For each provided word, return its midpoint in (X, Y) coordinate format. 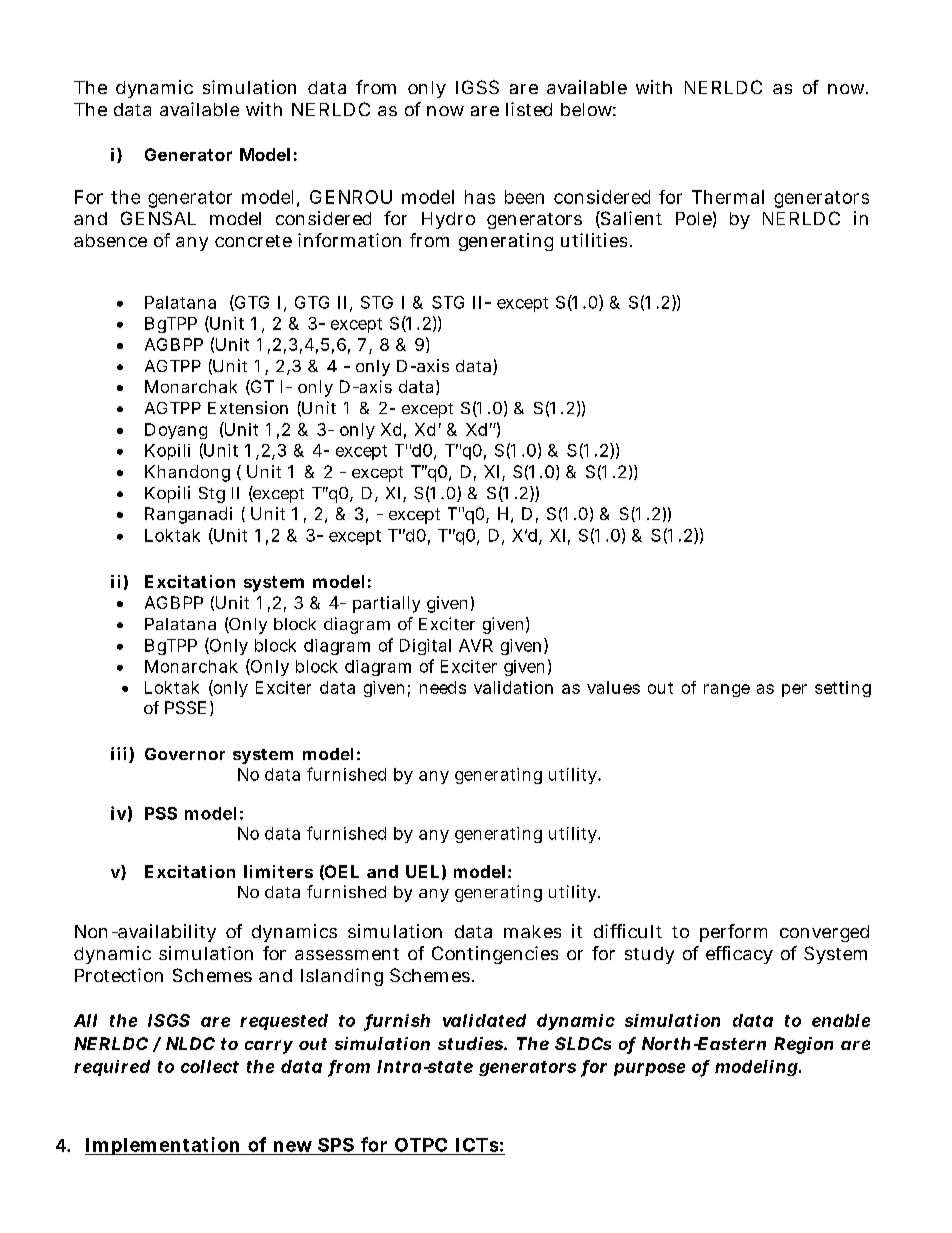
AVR (476, 645)
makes (532, 931)
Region (803, 1045)
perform (733, 933)
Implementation (163, 1146)
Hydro (448, 220)
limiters (278, 871)
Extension (248, 407)
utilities (596, 240)
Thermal (728, 197)
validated (484, 1020)
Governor (185, 754)
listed (529, 109)
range (727, 690)
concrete (253, 241)
